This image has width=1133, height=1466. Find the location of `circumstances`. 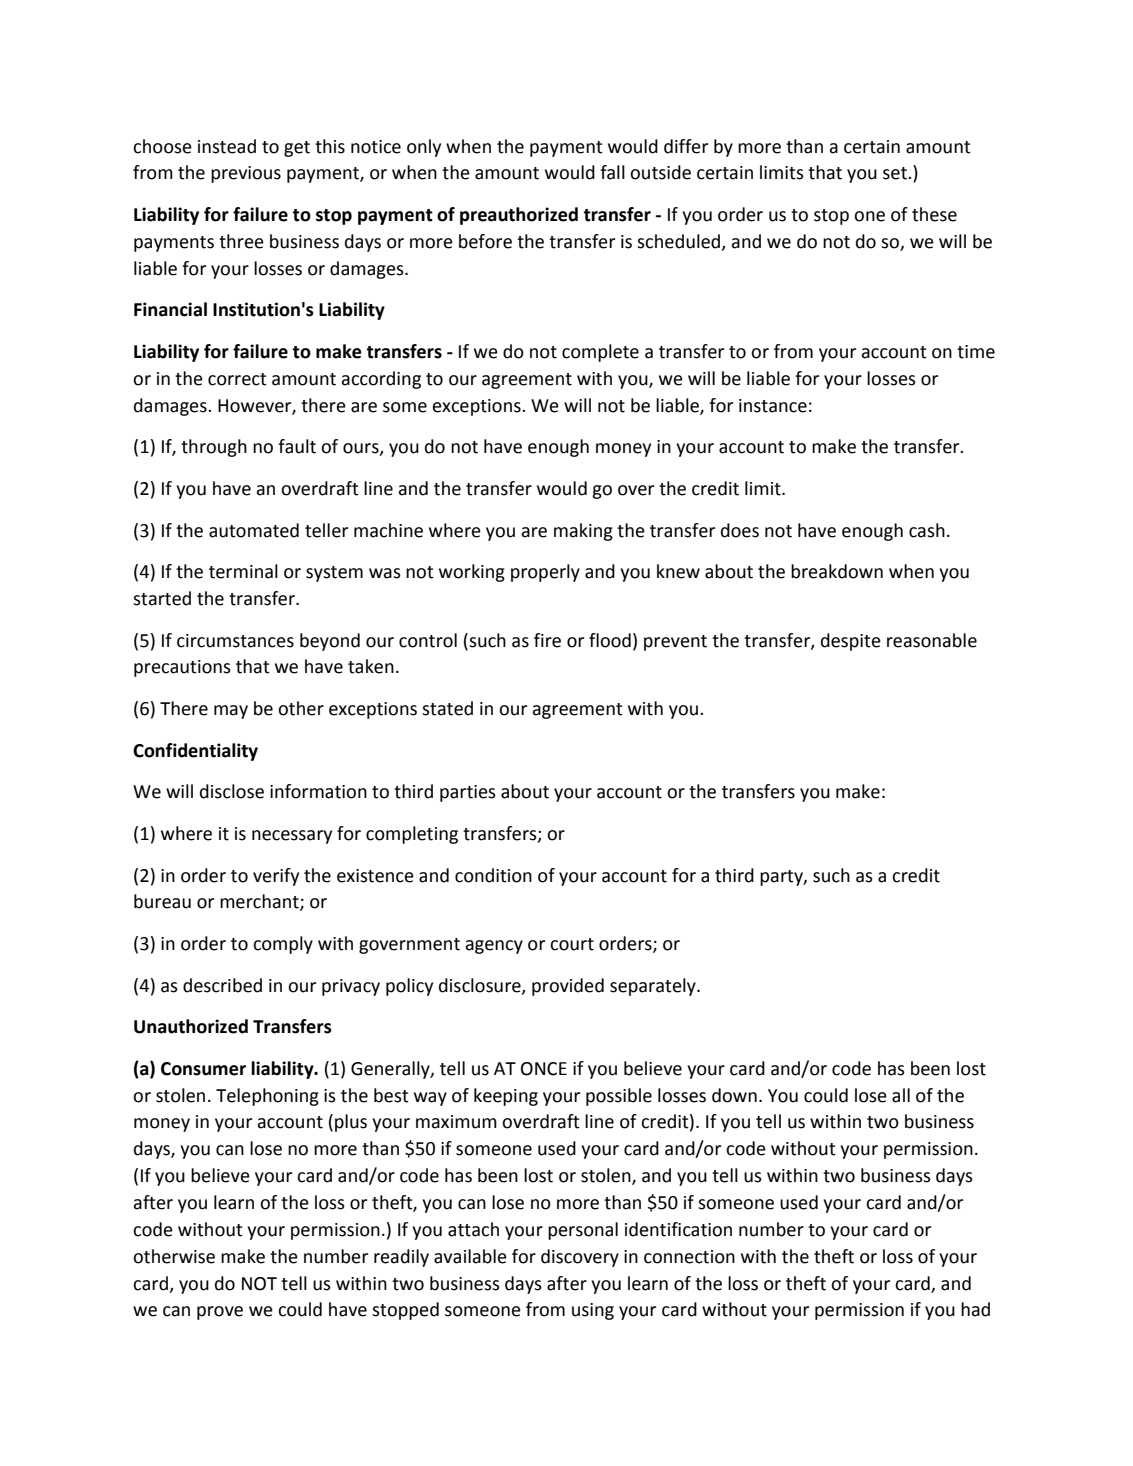

circumstances is located at coordinates (235, 641).
